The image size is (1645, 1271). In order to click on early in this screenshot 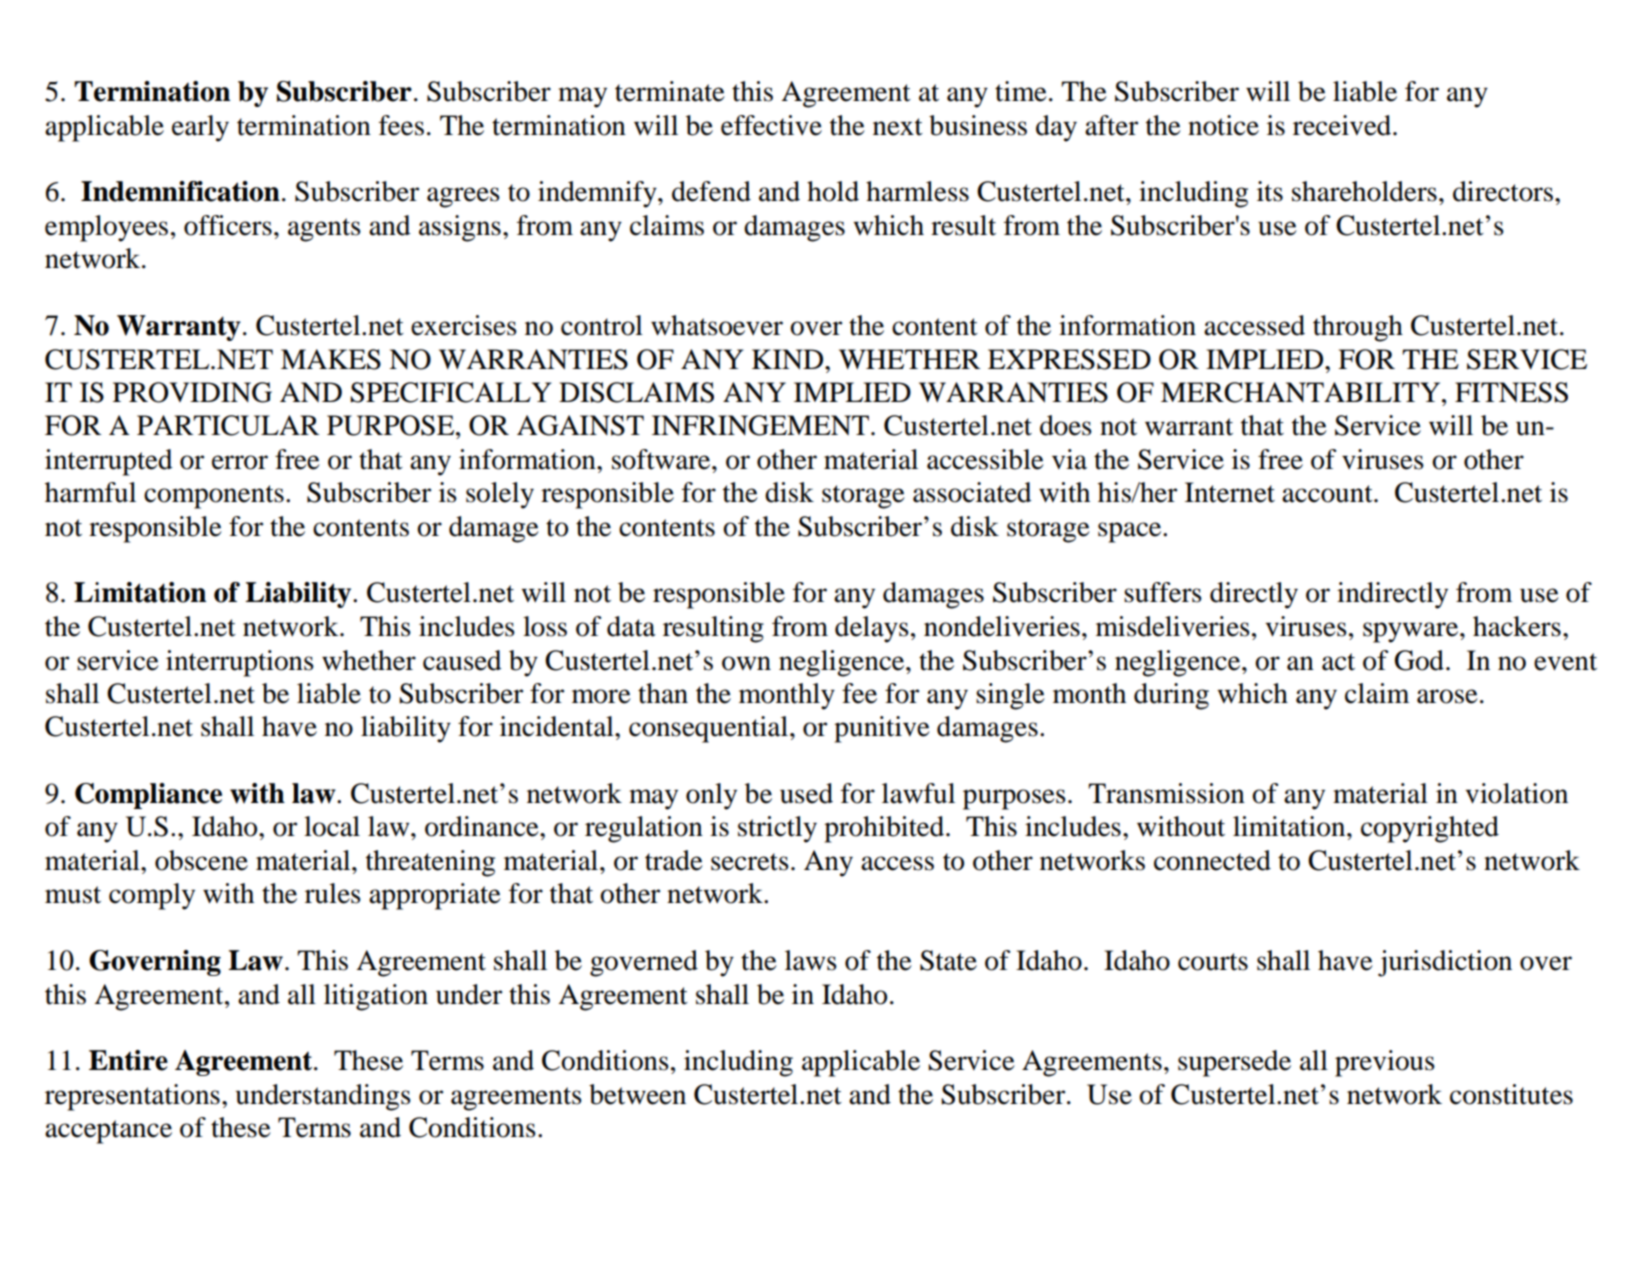, I will do `click(200, 128)`.
